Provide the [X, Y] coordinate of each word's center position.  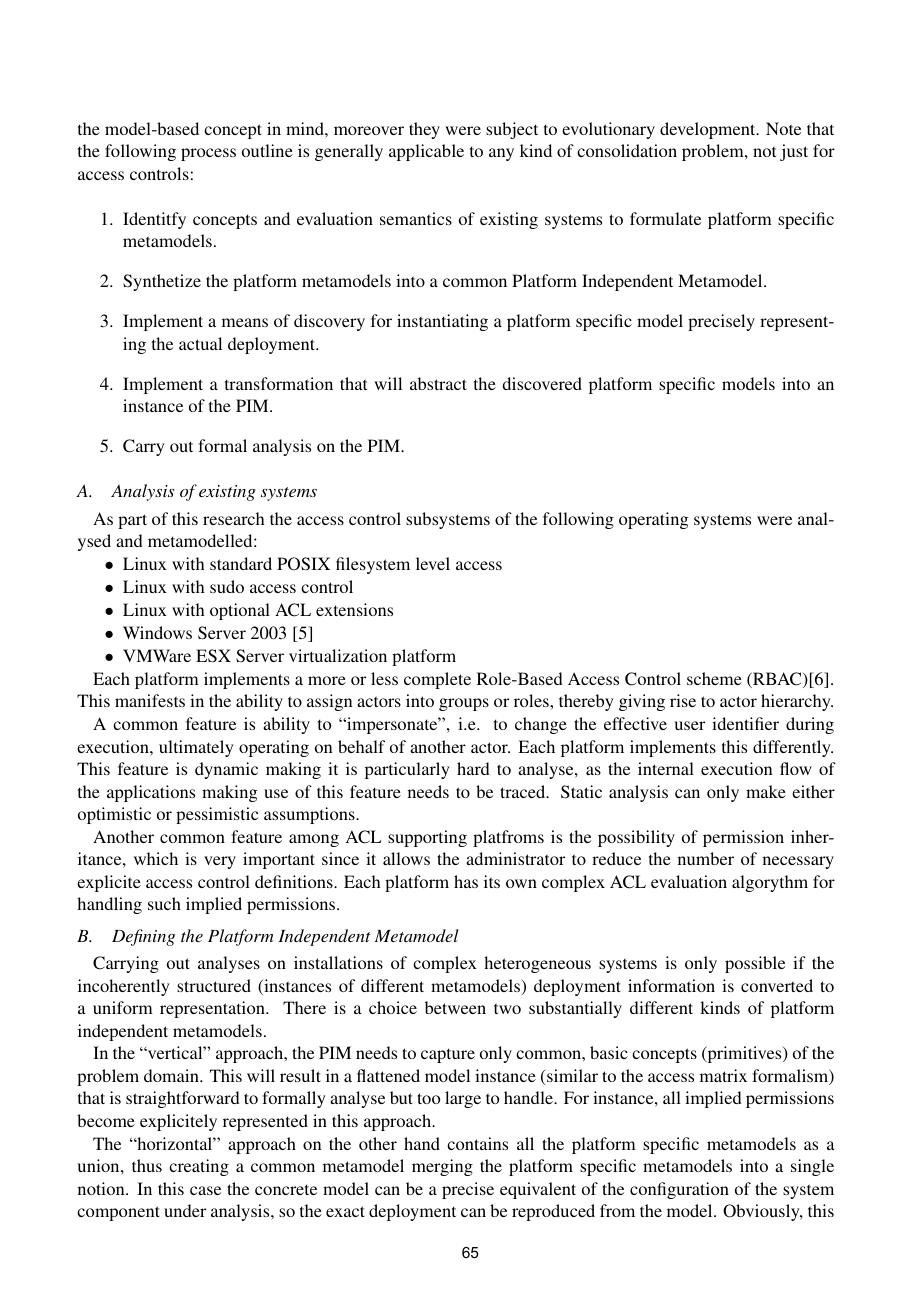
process [208, 154]
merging [442, 1167]
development [709, 130]
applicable [426, 152]
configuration [679, 1190]
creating [199, 1167]
